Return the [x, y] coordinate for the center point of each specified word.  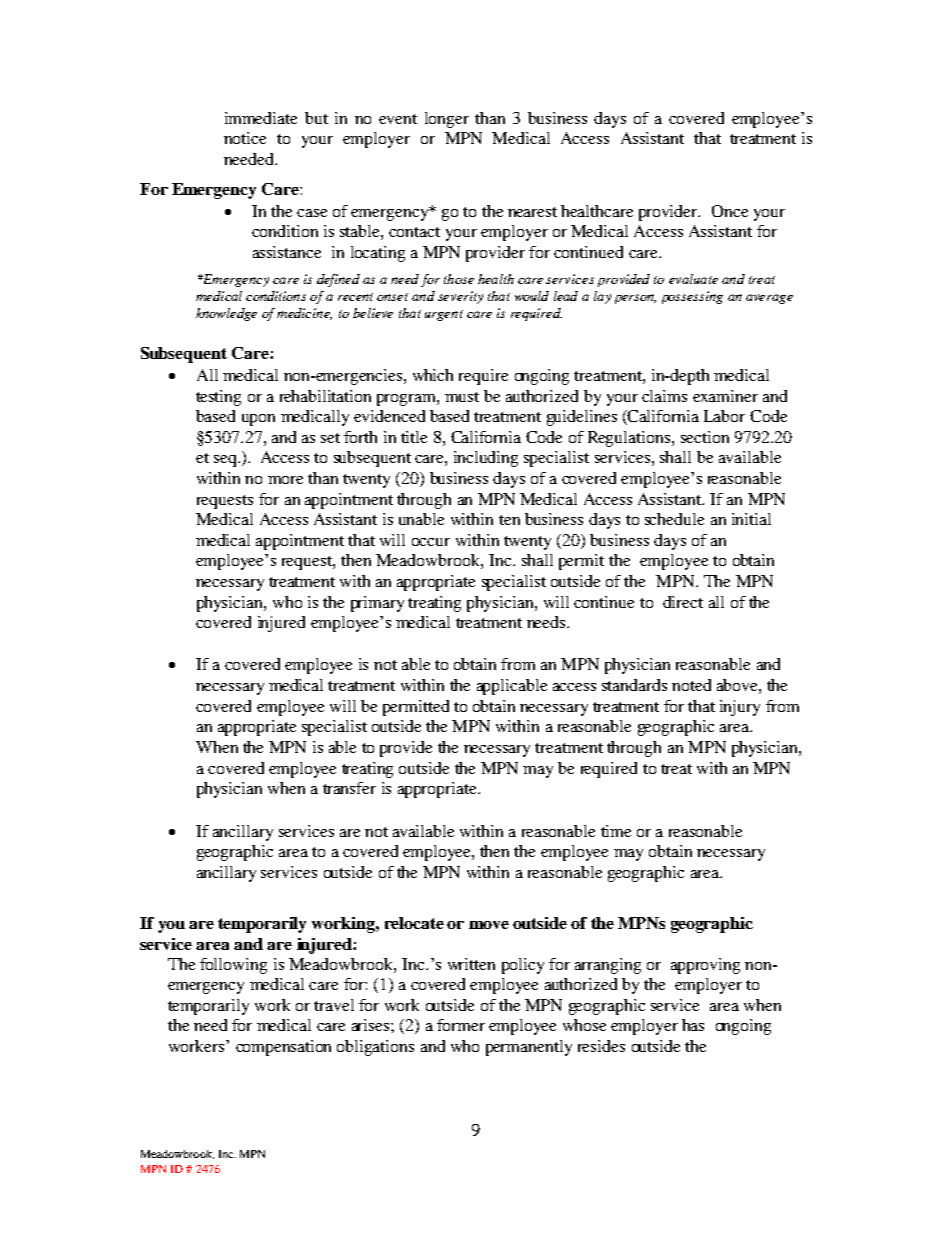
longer [447, 120]
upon [258, 420]
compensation [283, 1048]
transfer [349, 788]
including [486, 459]
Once [730, 211]
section [705, 437]
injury [740, 708]
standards [634, 685]
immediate [261, 118]
